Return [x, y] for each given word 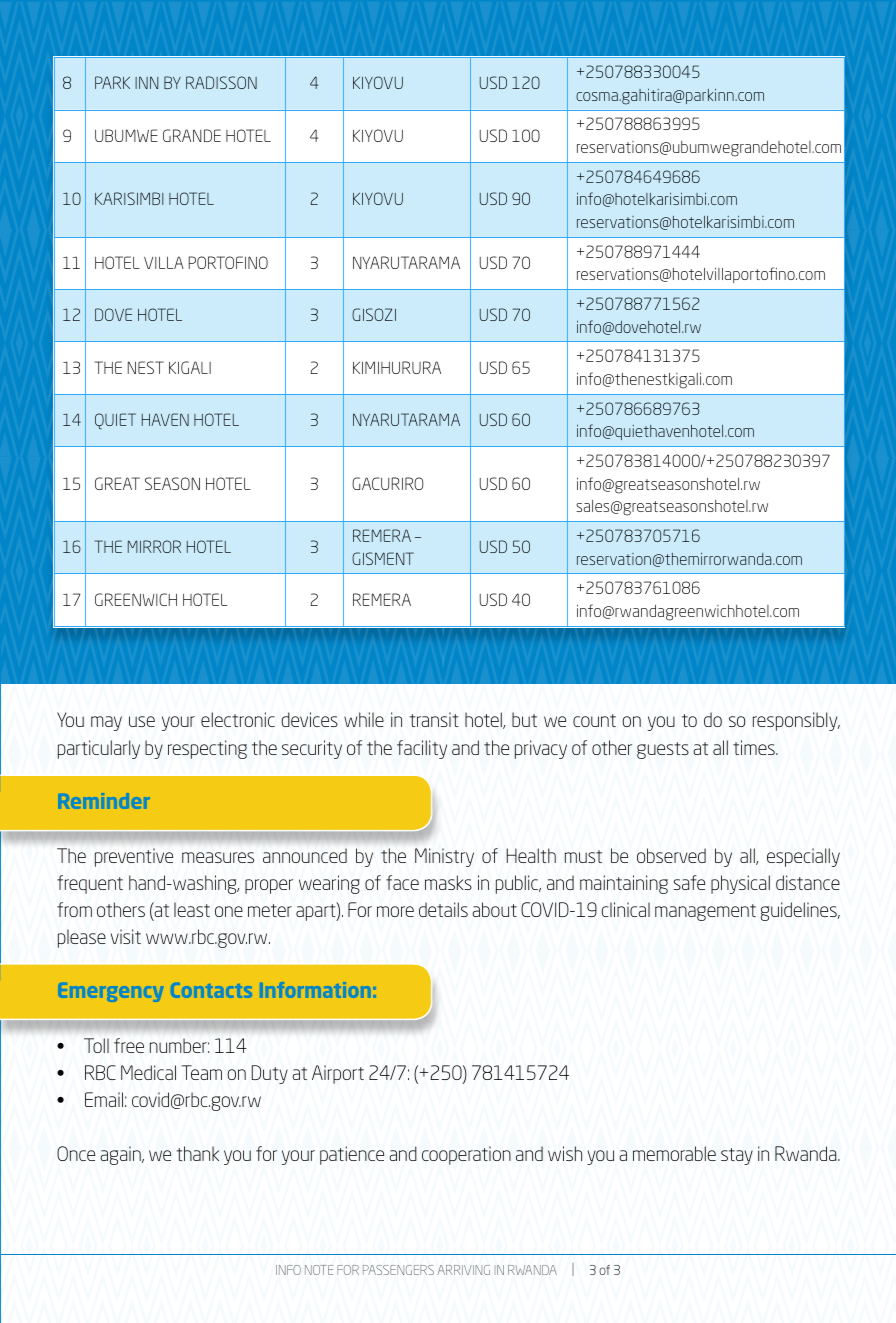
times [755, 747]
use [142, 721]
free [129, 1045]
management [705, 912]
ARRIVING [463, 1270]
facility [422, 749]
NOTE [319, 1270]
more [395, 911]
